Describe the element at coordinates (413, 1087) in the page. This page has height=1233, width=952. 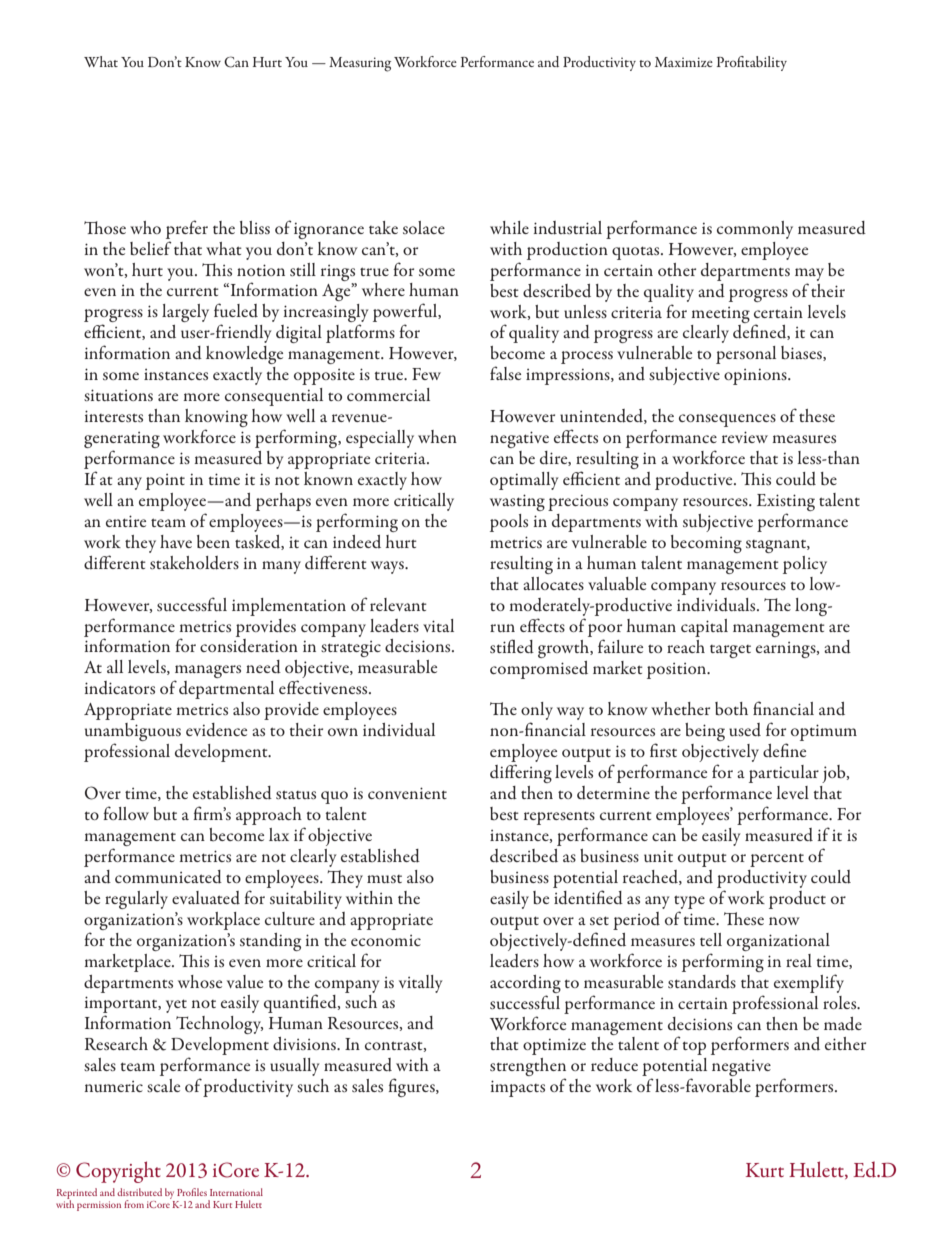
I see `figures` at that location.
